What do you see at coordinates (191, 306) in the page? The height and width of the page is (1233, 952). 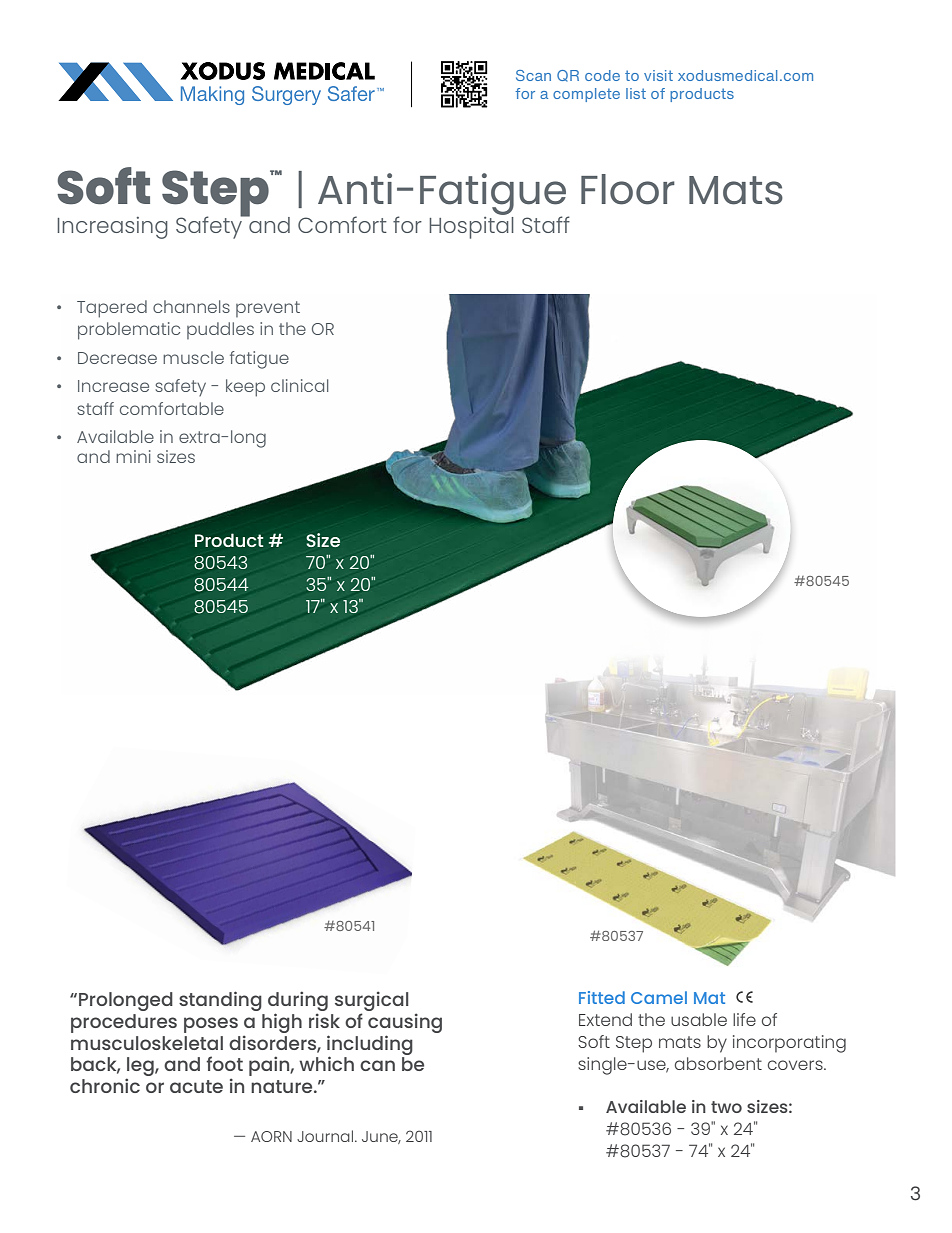 I see `channels` at bounding box center [191, 306].
